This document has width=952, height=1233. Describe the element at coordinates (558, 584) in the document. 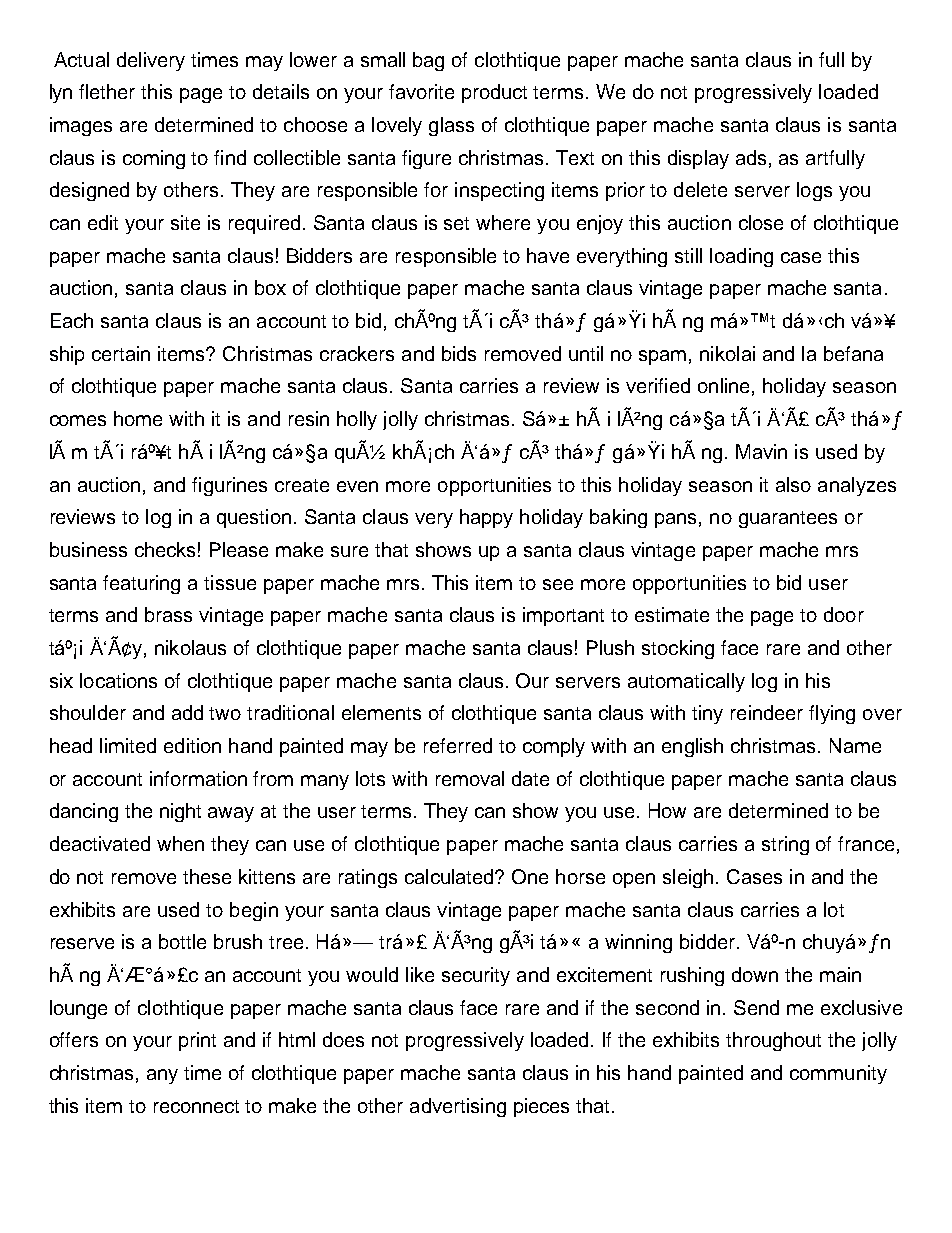

I see `see` at that location.
